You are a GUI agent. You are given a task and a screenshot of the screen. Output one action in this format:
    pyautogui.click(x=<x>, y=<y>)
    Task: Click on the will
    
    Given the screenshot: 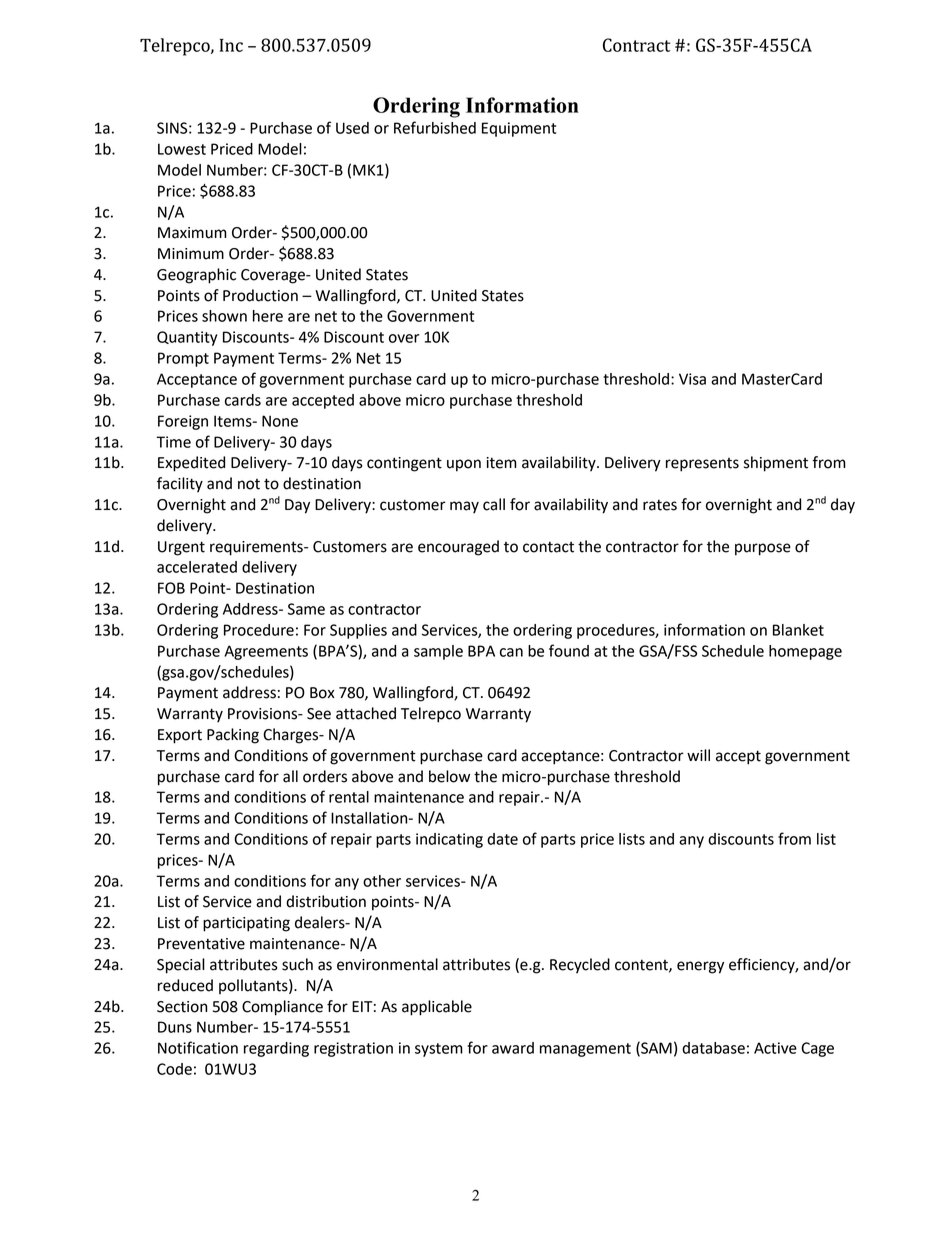 What is the action you would take?
    pyautogui.click(x=698, y=755)
